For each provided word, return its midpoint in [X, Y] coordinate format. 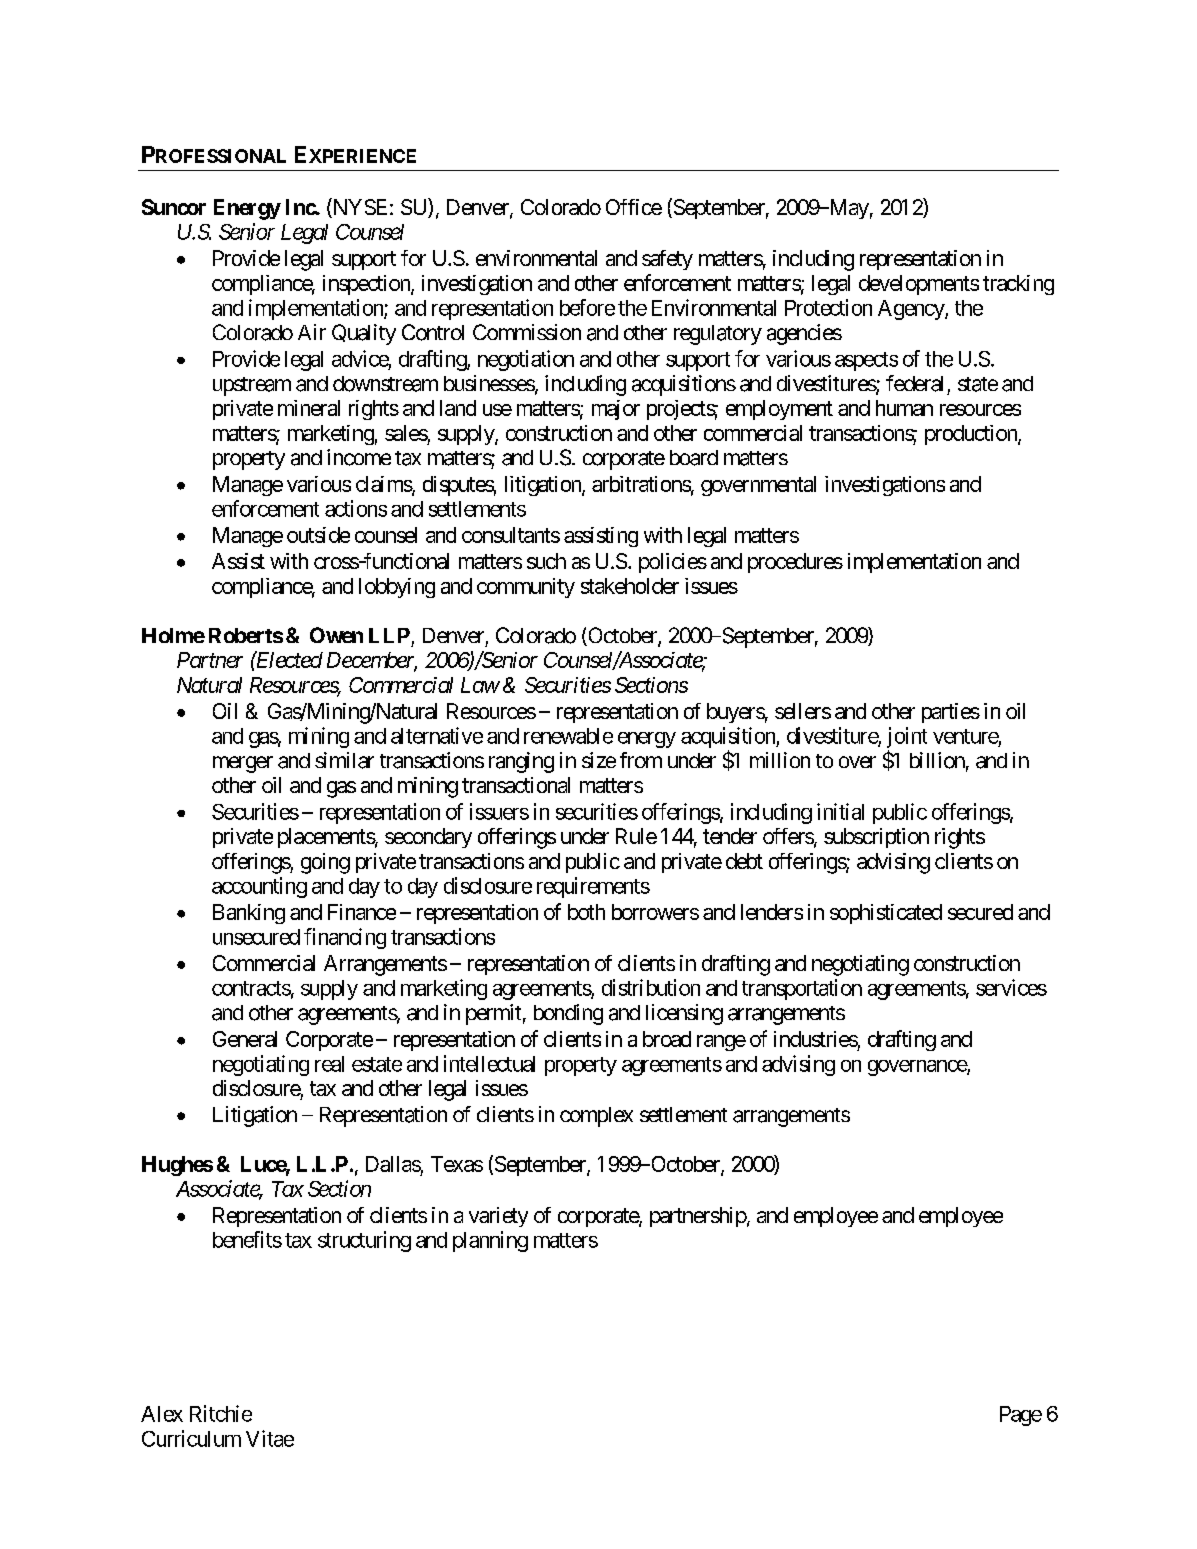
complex [596, 1117]
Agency [912, 310]
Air [312, 332]
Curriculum [191, 1438]
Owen [336, 635]
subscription [876, 838]
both [586, 912]
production [972, 435]
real [329, 1064]
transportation [802, 989]
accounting [259, 887]
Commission [527, 332]
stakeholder [630, 586]
